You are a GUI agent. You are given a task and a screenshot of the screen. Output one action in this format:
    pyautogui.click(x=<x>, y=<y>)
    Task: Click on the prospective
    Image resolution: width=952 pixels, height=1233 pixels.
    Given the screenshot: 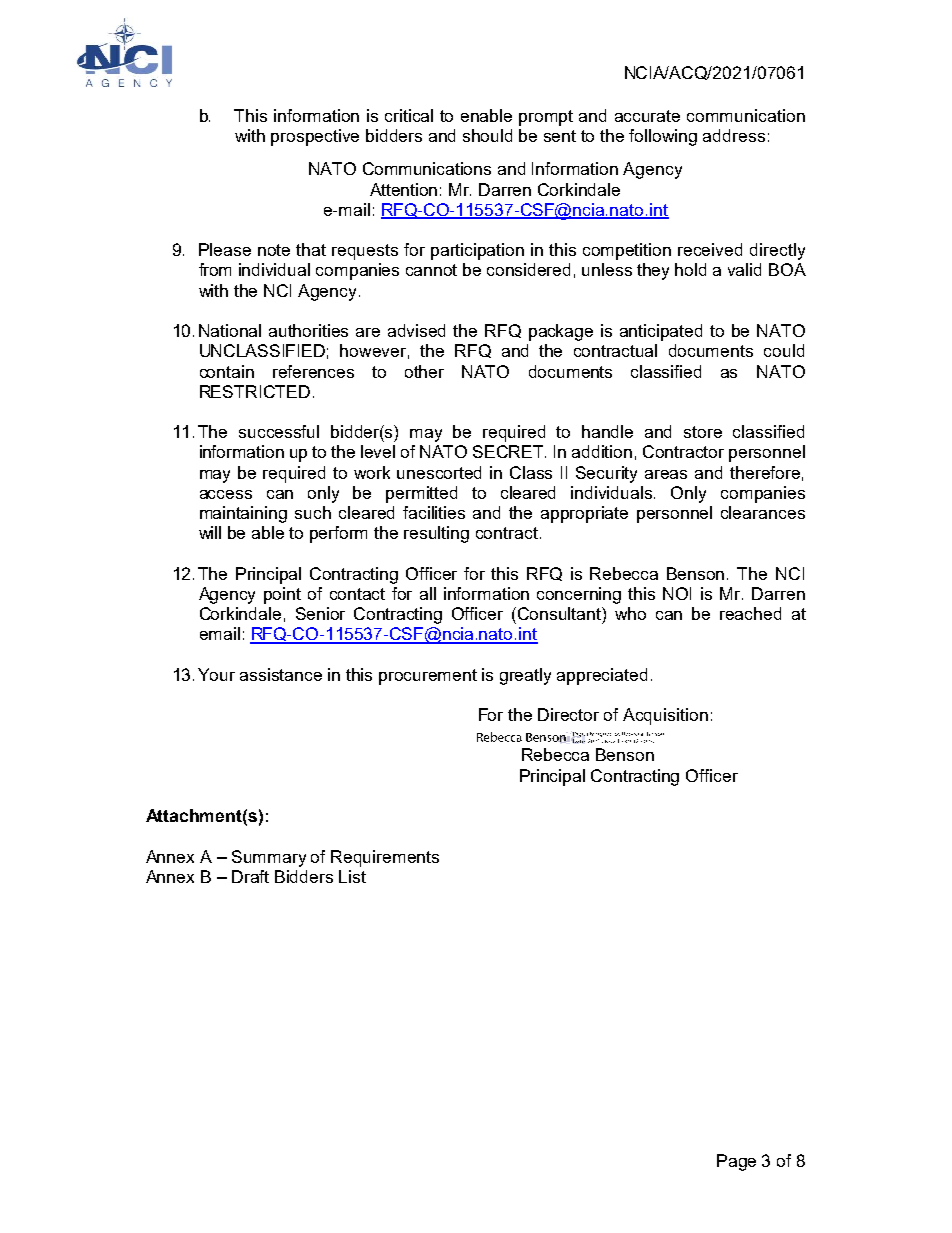 What is the action you would take?
    pyautogui.click(x=315, y=137)
